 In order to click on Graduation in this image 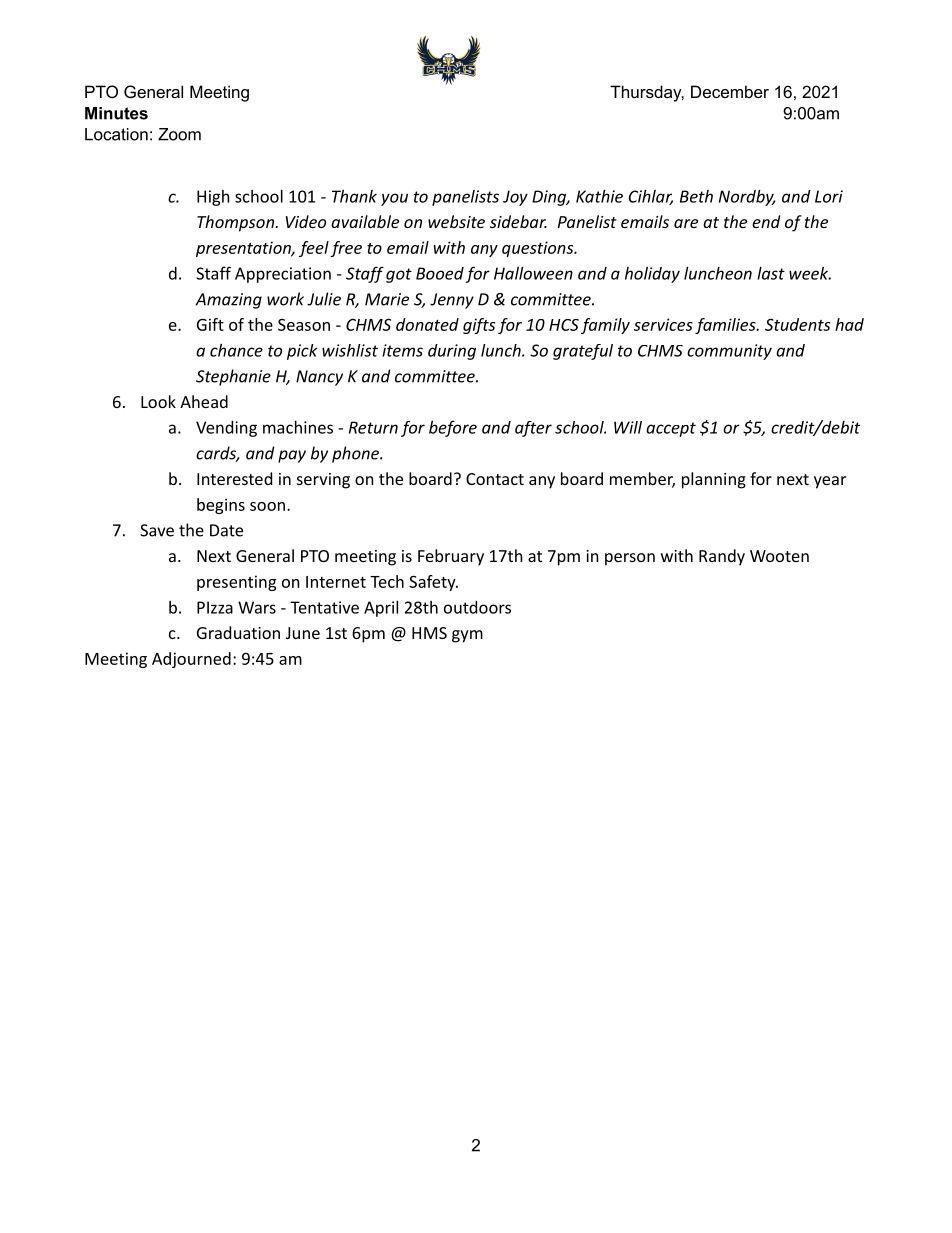, I will do `click(238, 632)`.
